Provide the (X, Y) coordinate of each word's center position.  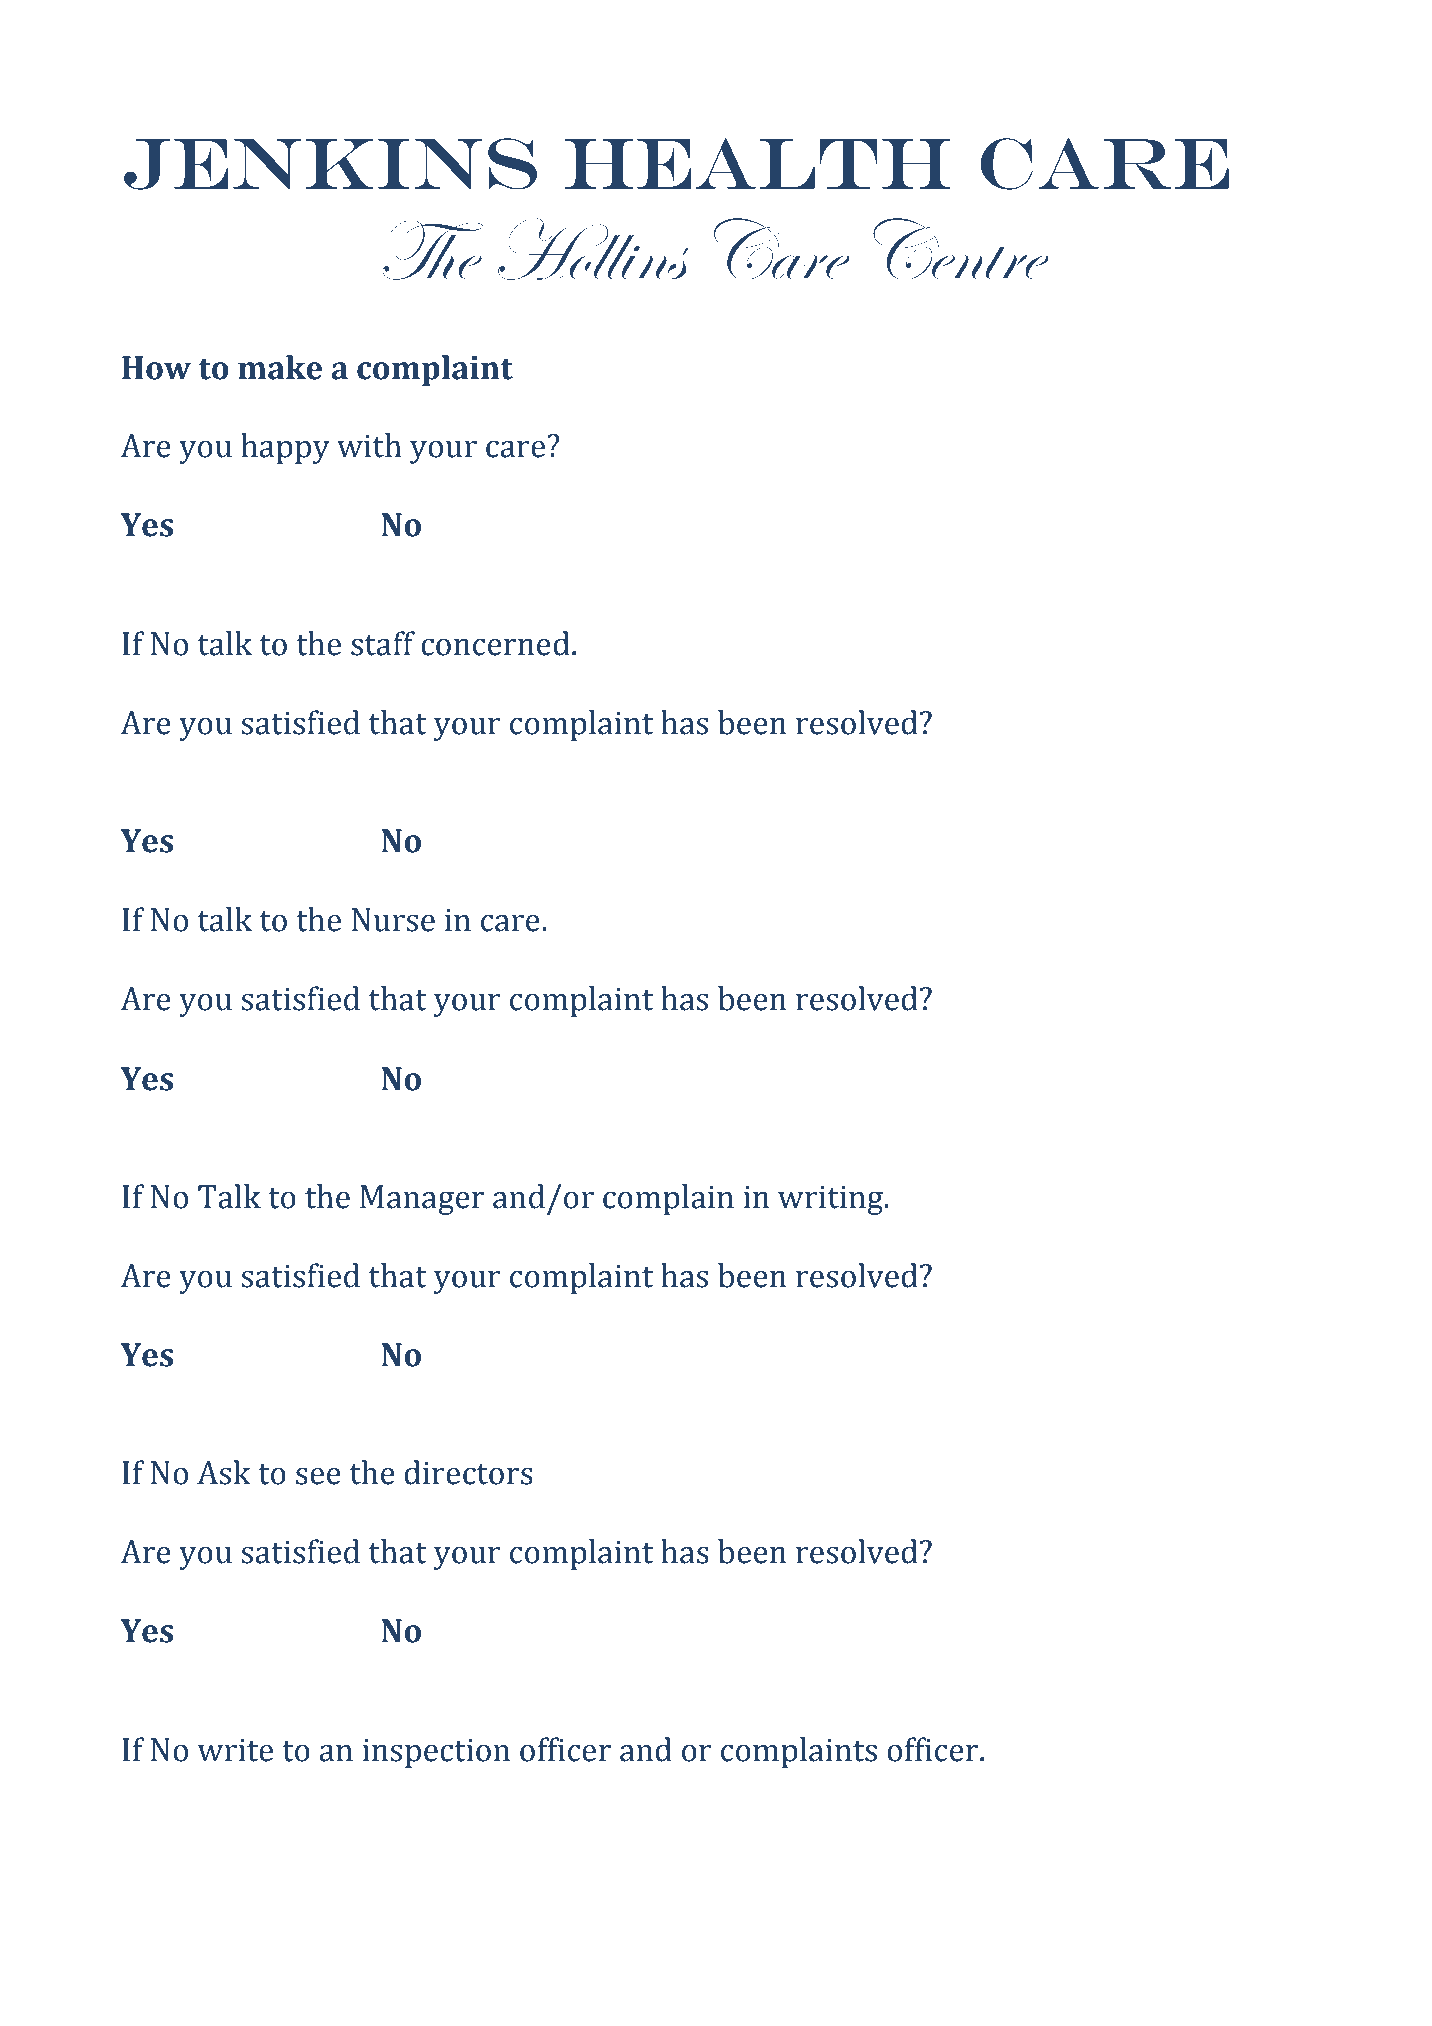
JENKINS (330, 164)
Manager (422, 1200)
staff (383, 643)
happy (285, 448)
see (318, 1476)
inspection (436, 1753)
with (369, 445)
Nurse (393, 920)
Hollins (593, 249)
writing (832, 1200)
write (235, 1750)
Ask (224, 1472)
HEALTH (758, 163)
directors (468, 1472)
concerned (495, 643)
